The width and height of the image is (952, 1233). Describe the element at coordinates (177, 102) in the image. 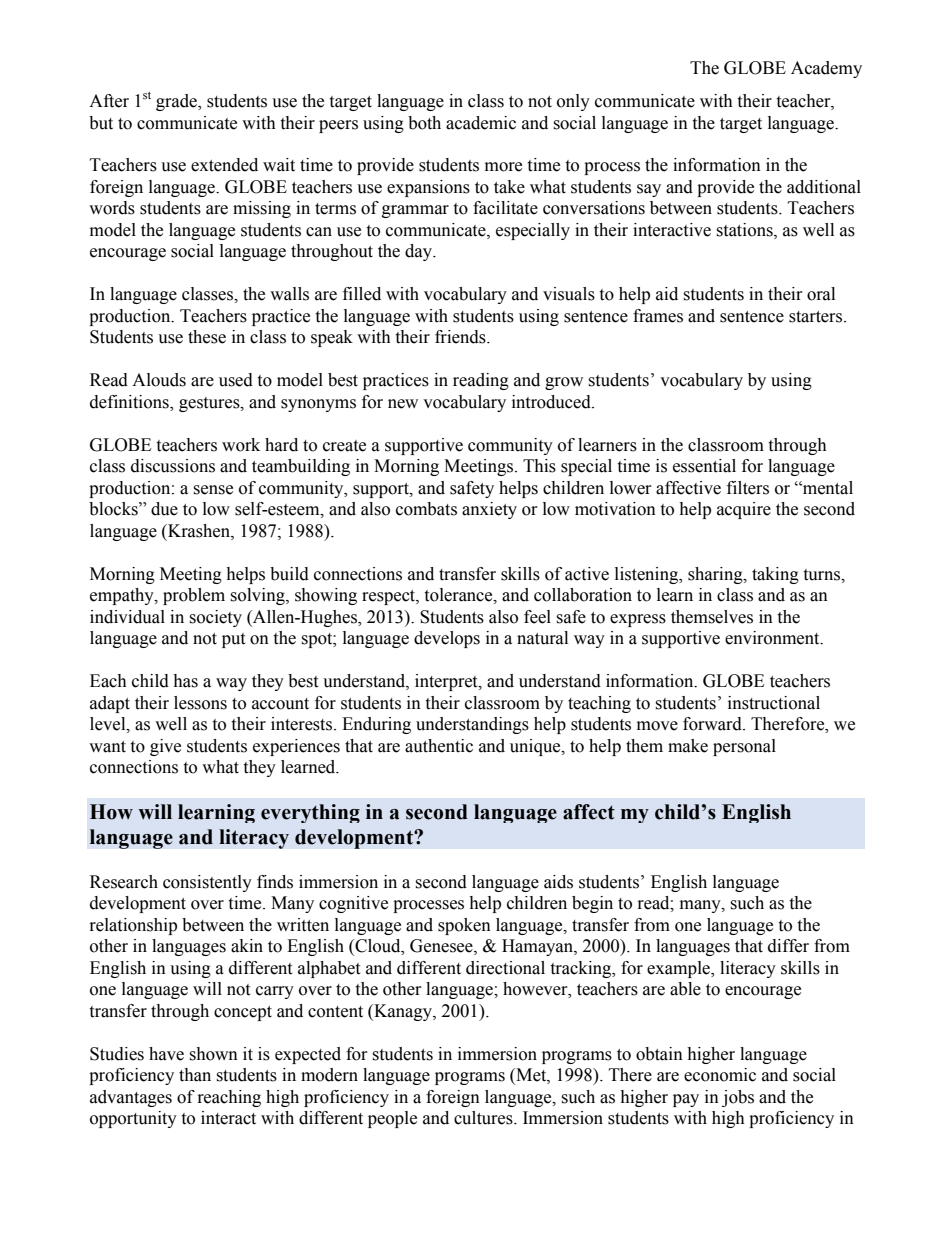

I see `grade` at that location.
